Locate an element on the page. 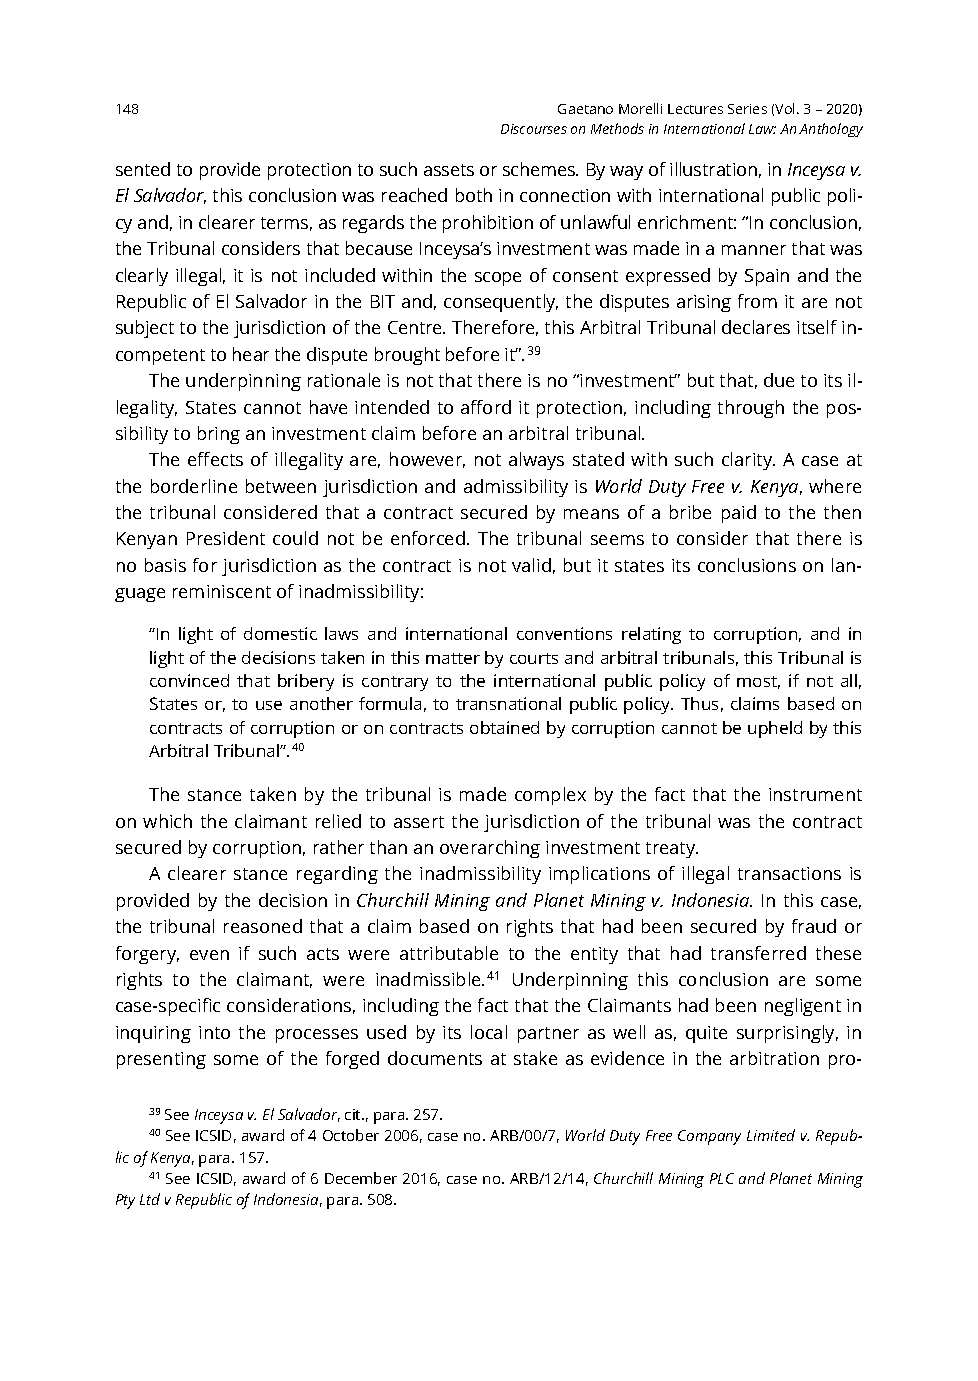 This image has width=978, height=1381. Series is located at coordinates (747, 109).
